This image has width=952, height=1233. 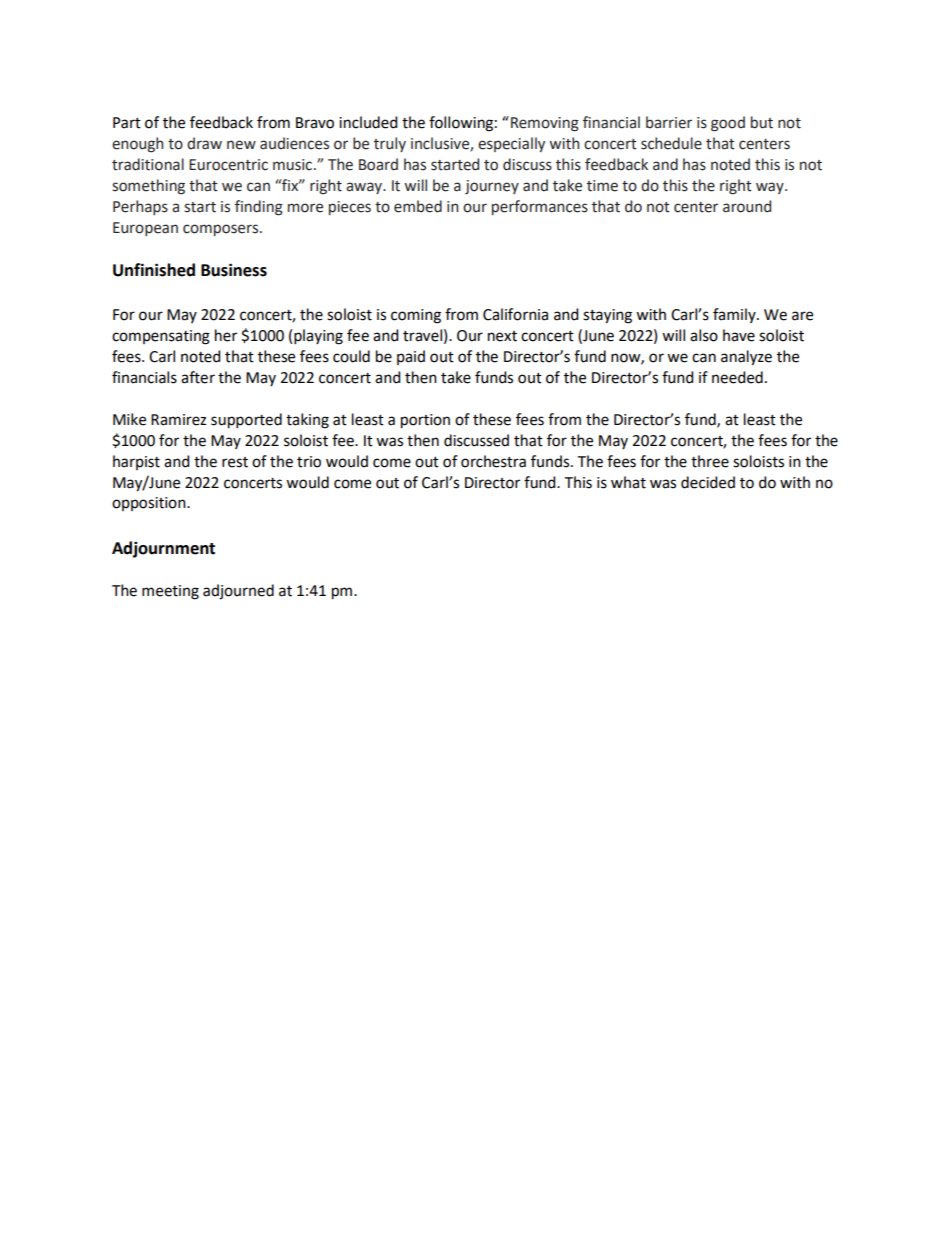 What do you see at coordinates (178, 420) in the image?
I see `Ramirez` at bounding box center [178, 420].
